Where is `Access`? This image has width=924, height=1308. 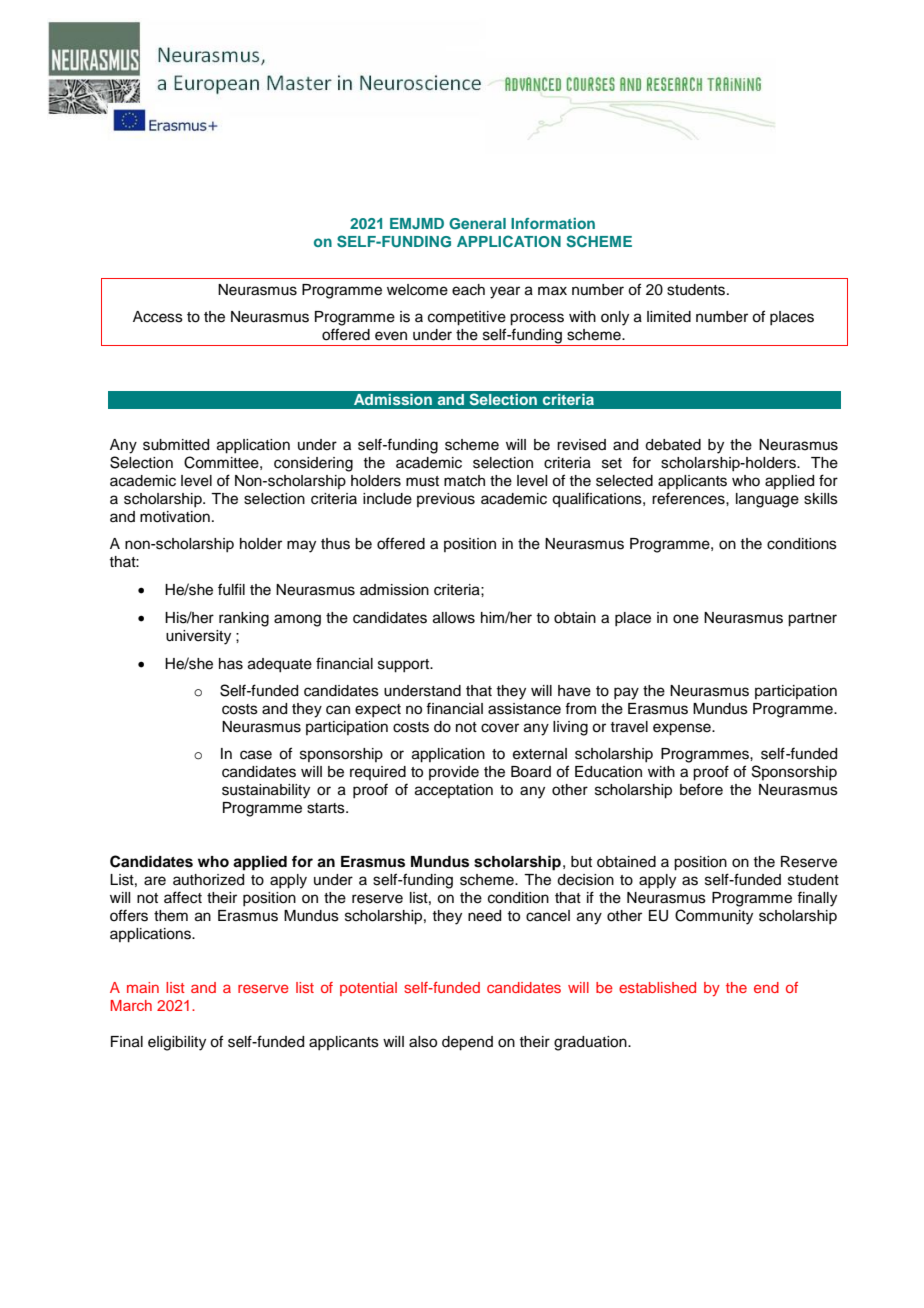 Access is located at coordinates (158, 317).
